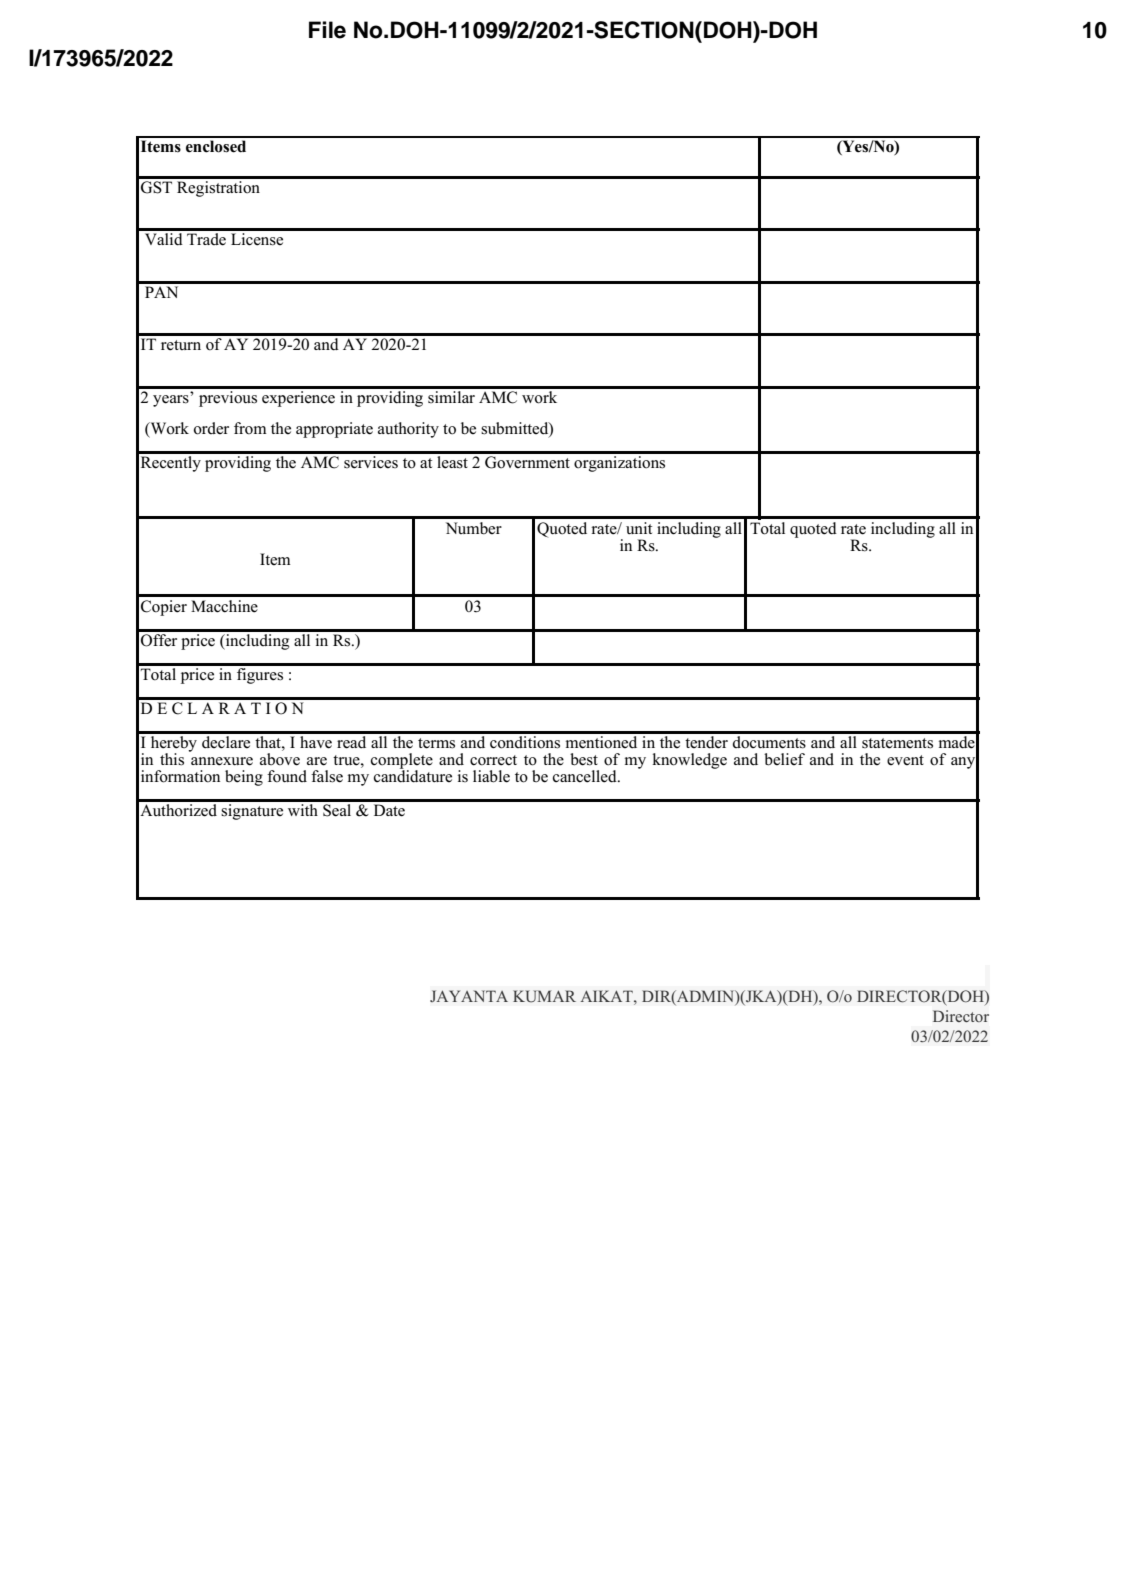 The height and width of the screenshot is (1593, 1126). Describe the element at coordinates (327, 30) in the screenshot. I see `File` at that location.
